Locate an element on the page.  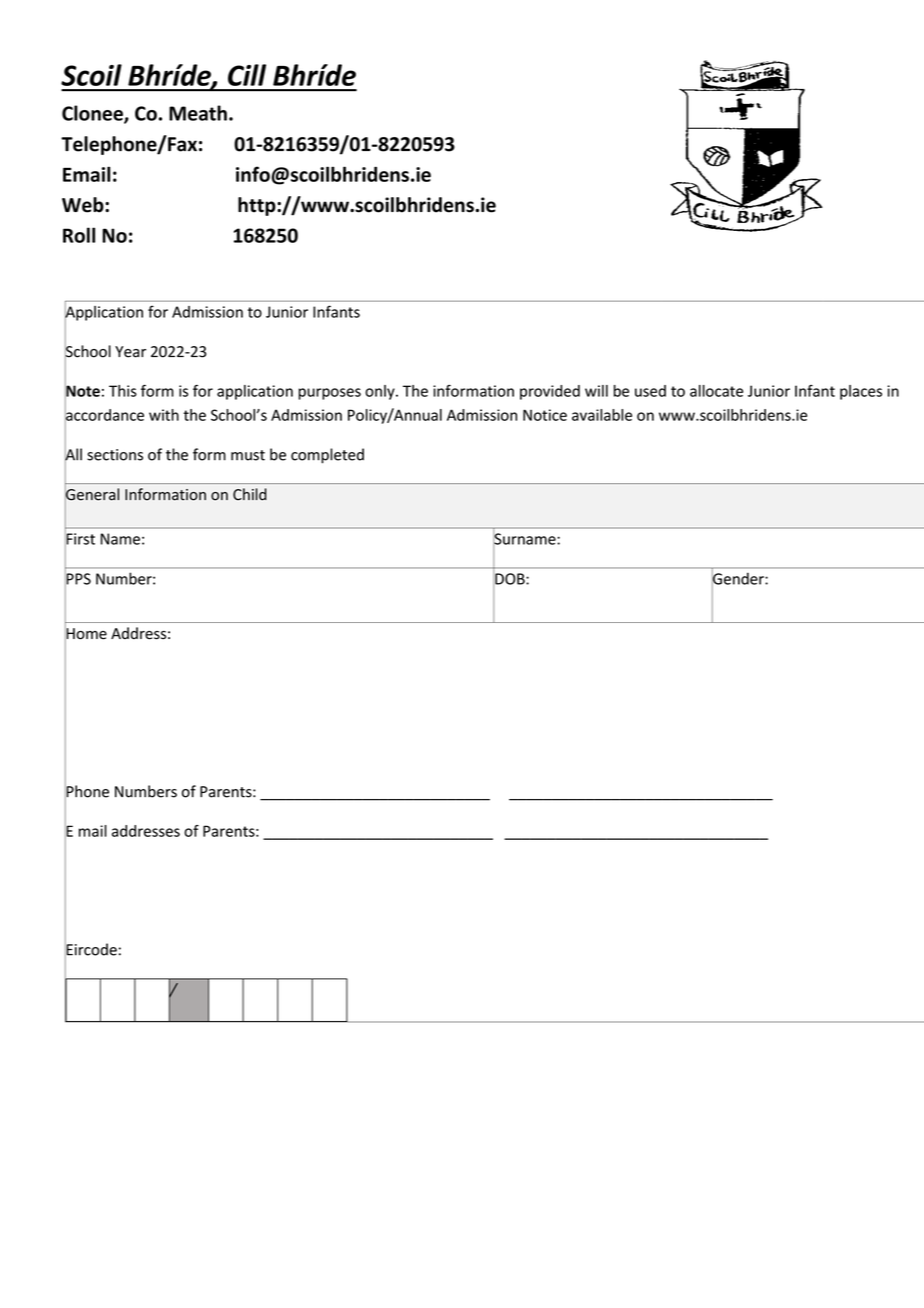
Child is located at coordinates (250, 494).
